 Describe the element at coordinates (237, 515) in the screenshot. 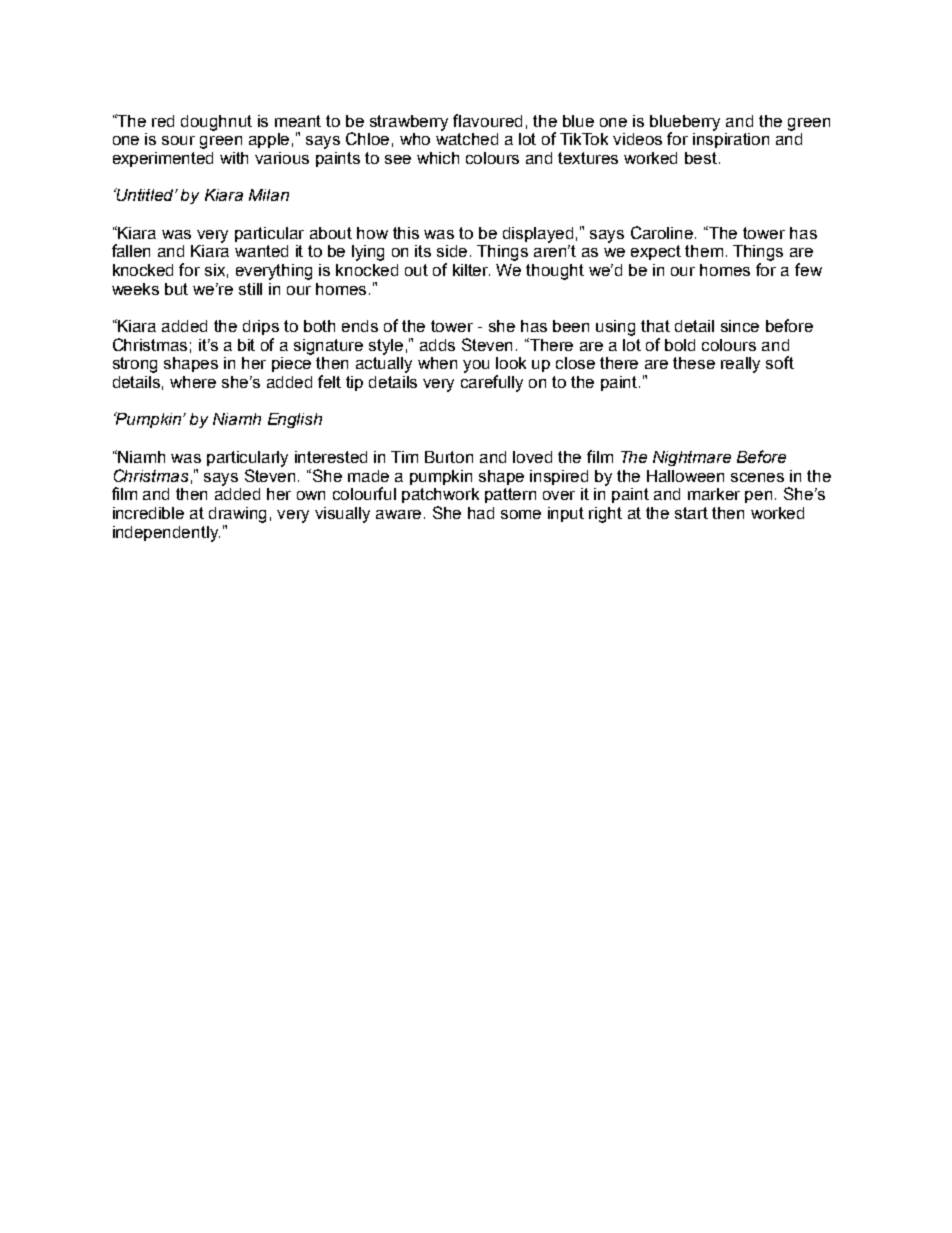

I see `drawing` at that location.
